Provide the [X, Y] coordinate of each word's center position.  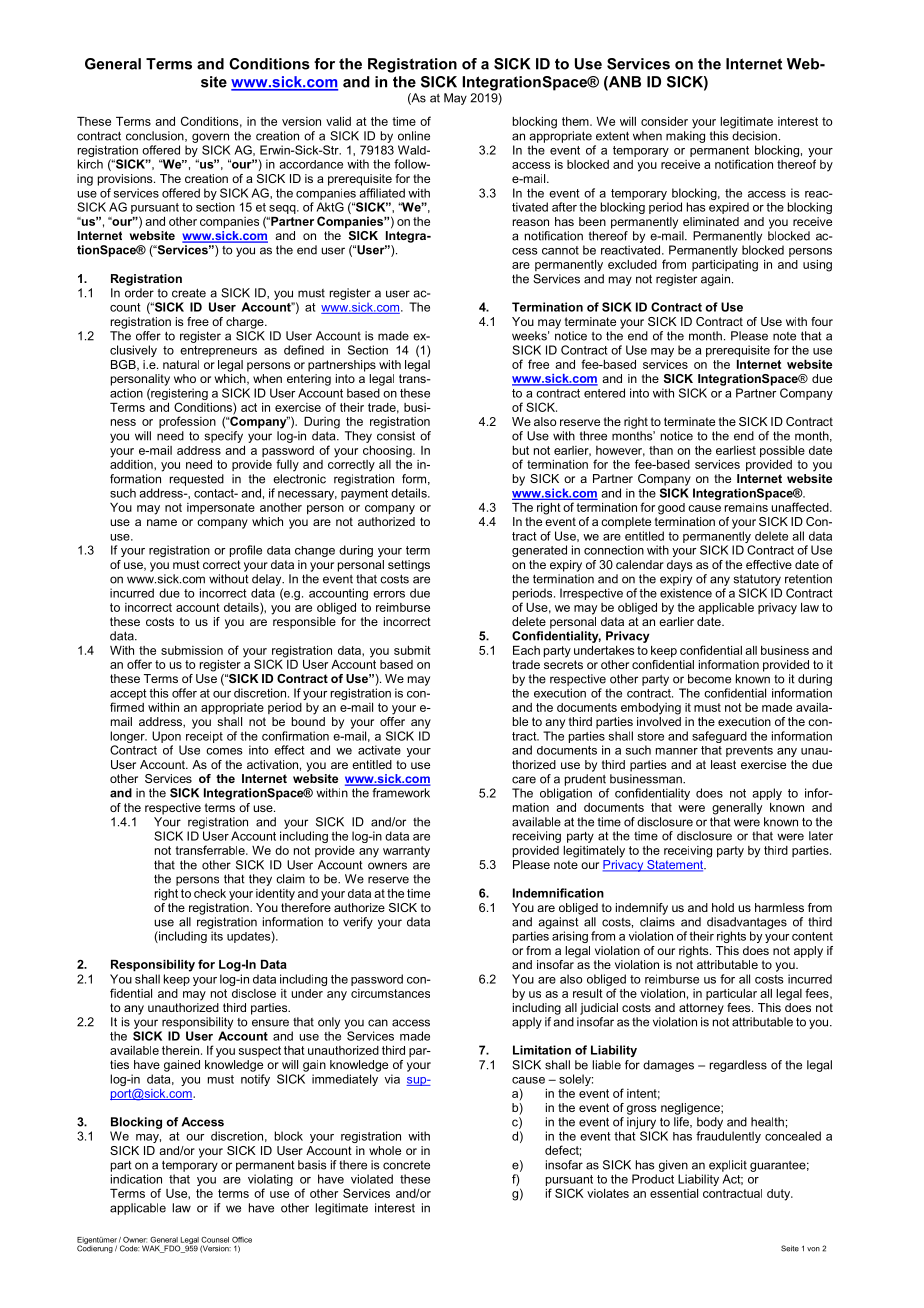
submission [192, 650]
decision [754, 136]
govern [210, 138]
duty [780, 1195]
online [414, 136]
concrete [406, 1165]
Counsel [215, 1240]
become [709, 679]
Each [526, 650]
